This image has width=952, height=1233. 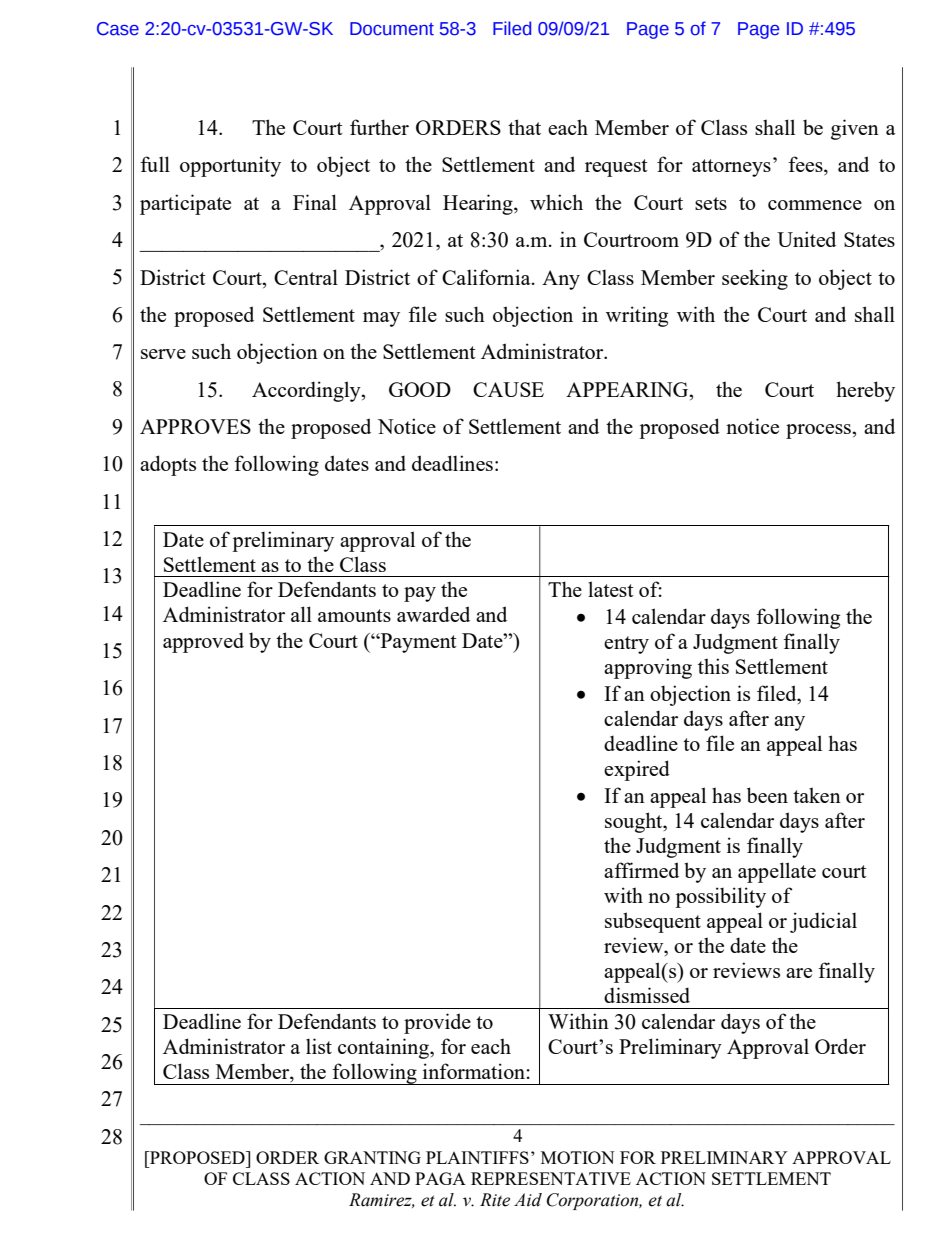 What do you see at coordinates (203, 642) in the image?
I see `approved` at bounding box center [203, 642].
